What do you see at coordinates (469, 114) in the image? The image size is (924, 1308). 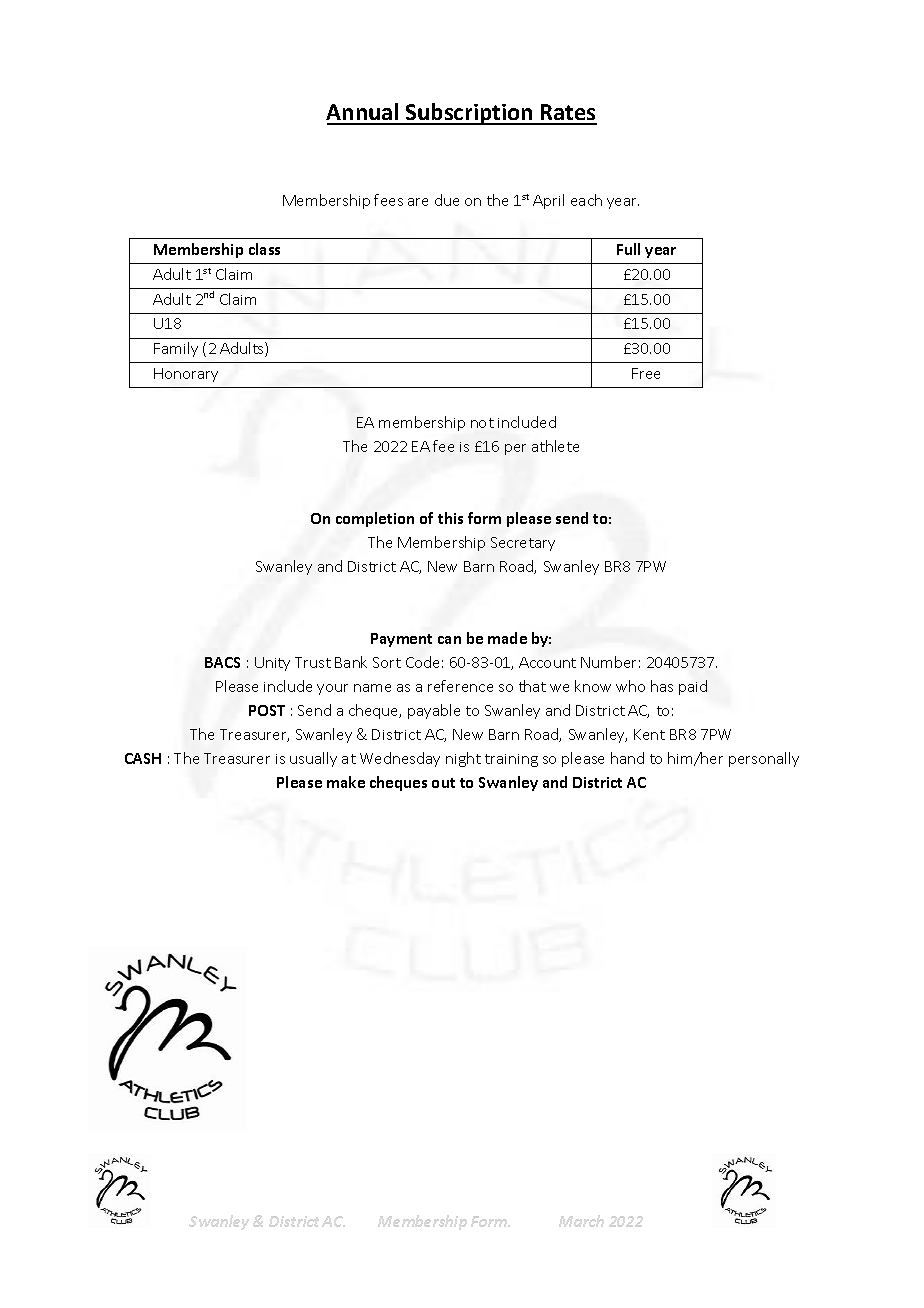 I see `Subscription` at bounding box center [469, 114].
